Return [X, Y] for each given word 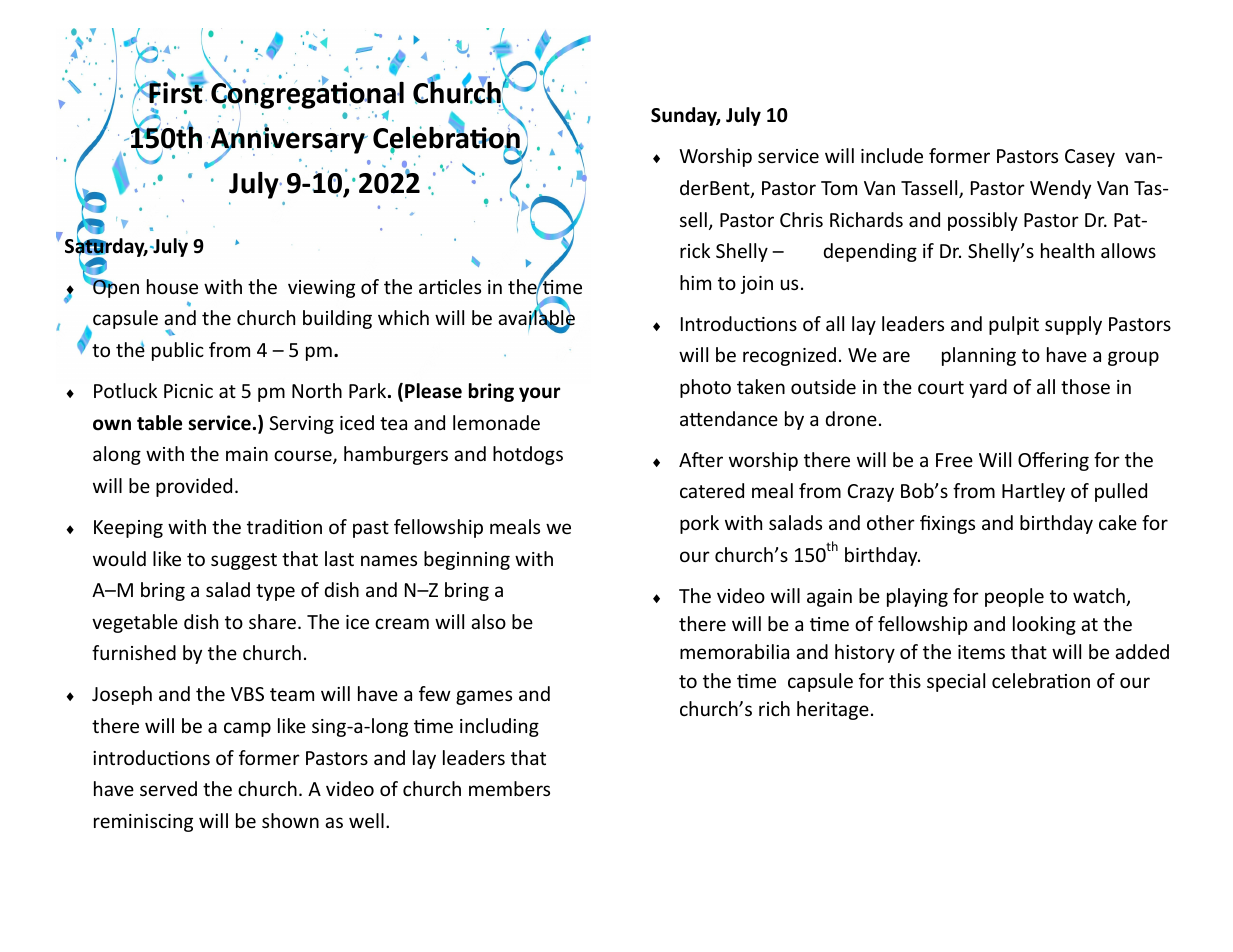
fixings [947, 524]
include [892, 155]
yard [988, 388]
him [695, 282]
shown [290, 820]
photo [705, 388]
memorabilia [734, 651]
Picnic [188, 391]
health [1067, 250]
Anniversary [288, 140]
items [981, 652]
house [172, 286]
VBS [247, 694]
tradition [284, 526]
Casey [1090, 158]
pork [699, 524]
